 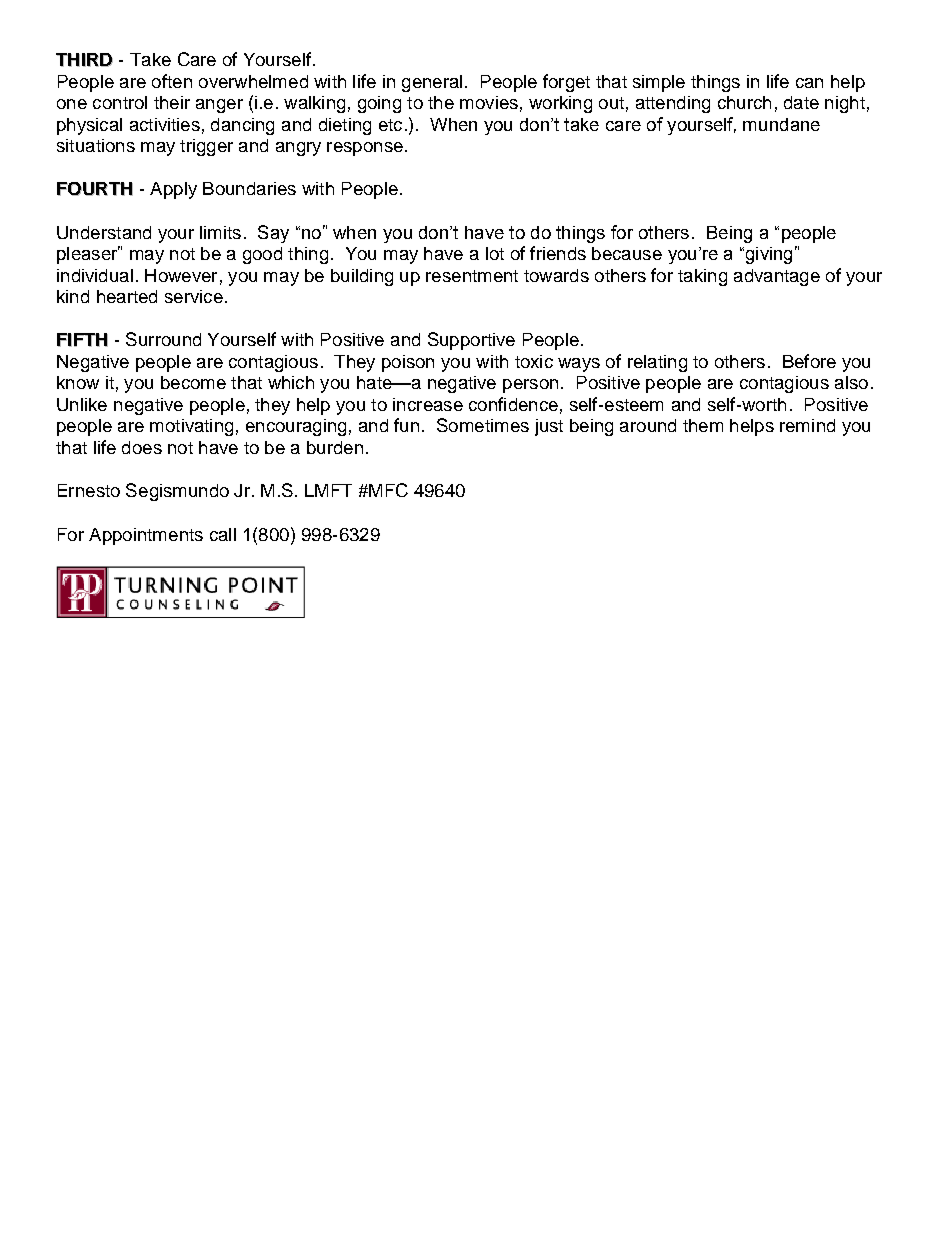 I want to click on service, so click(x=194, y=296).
